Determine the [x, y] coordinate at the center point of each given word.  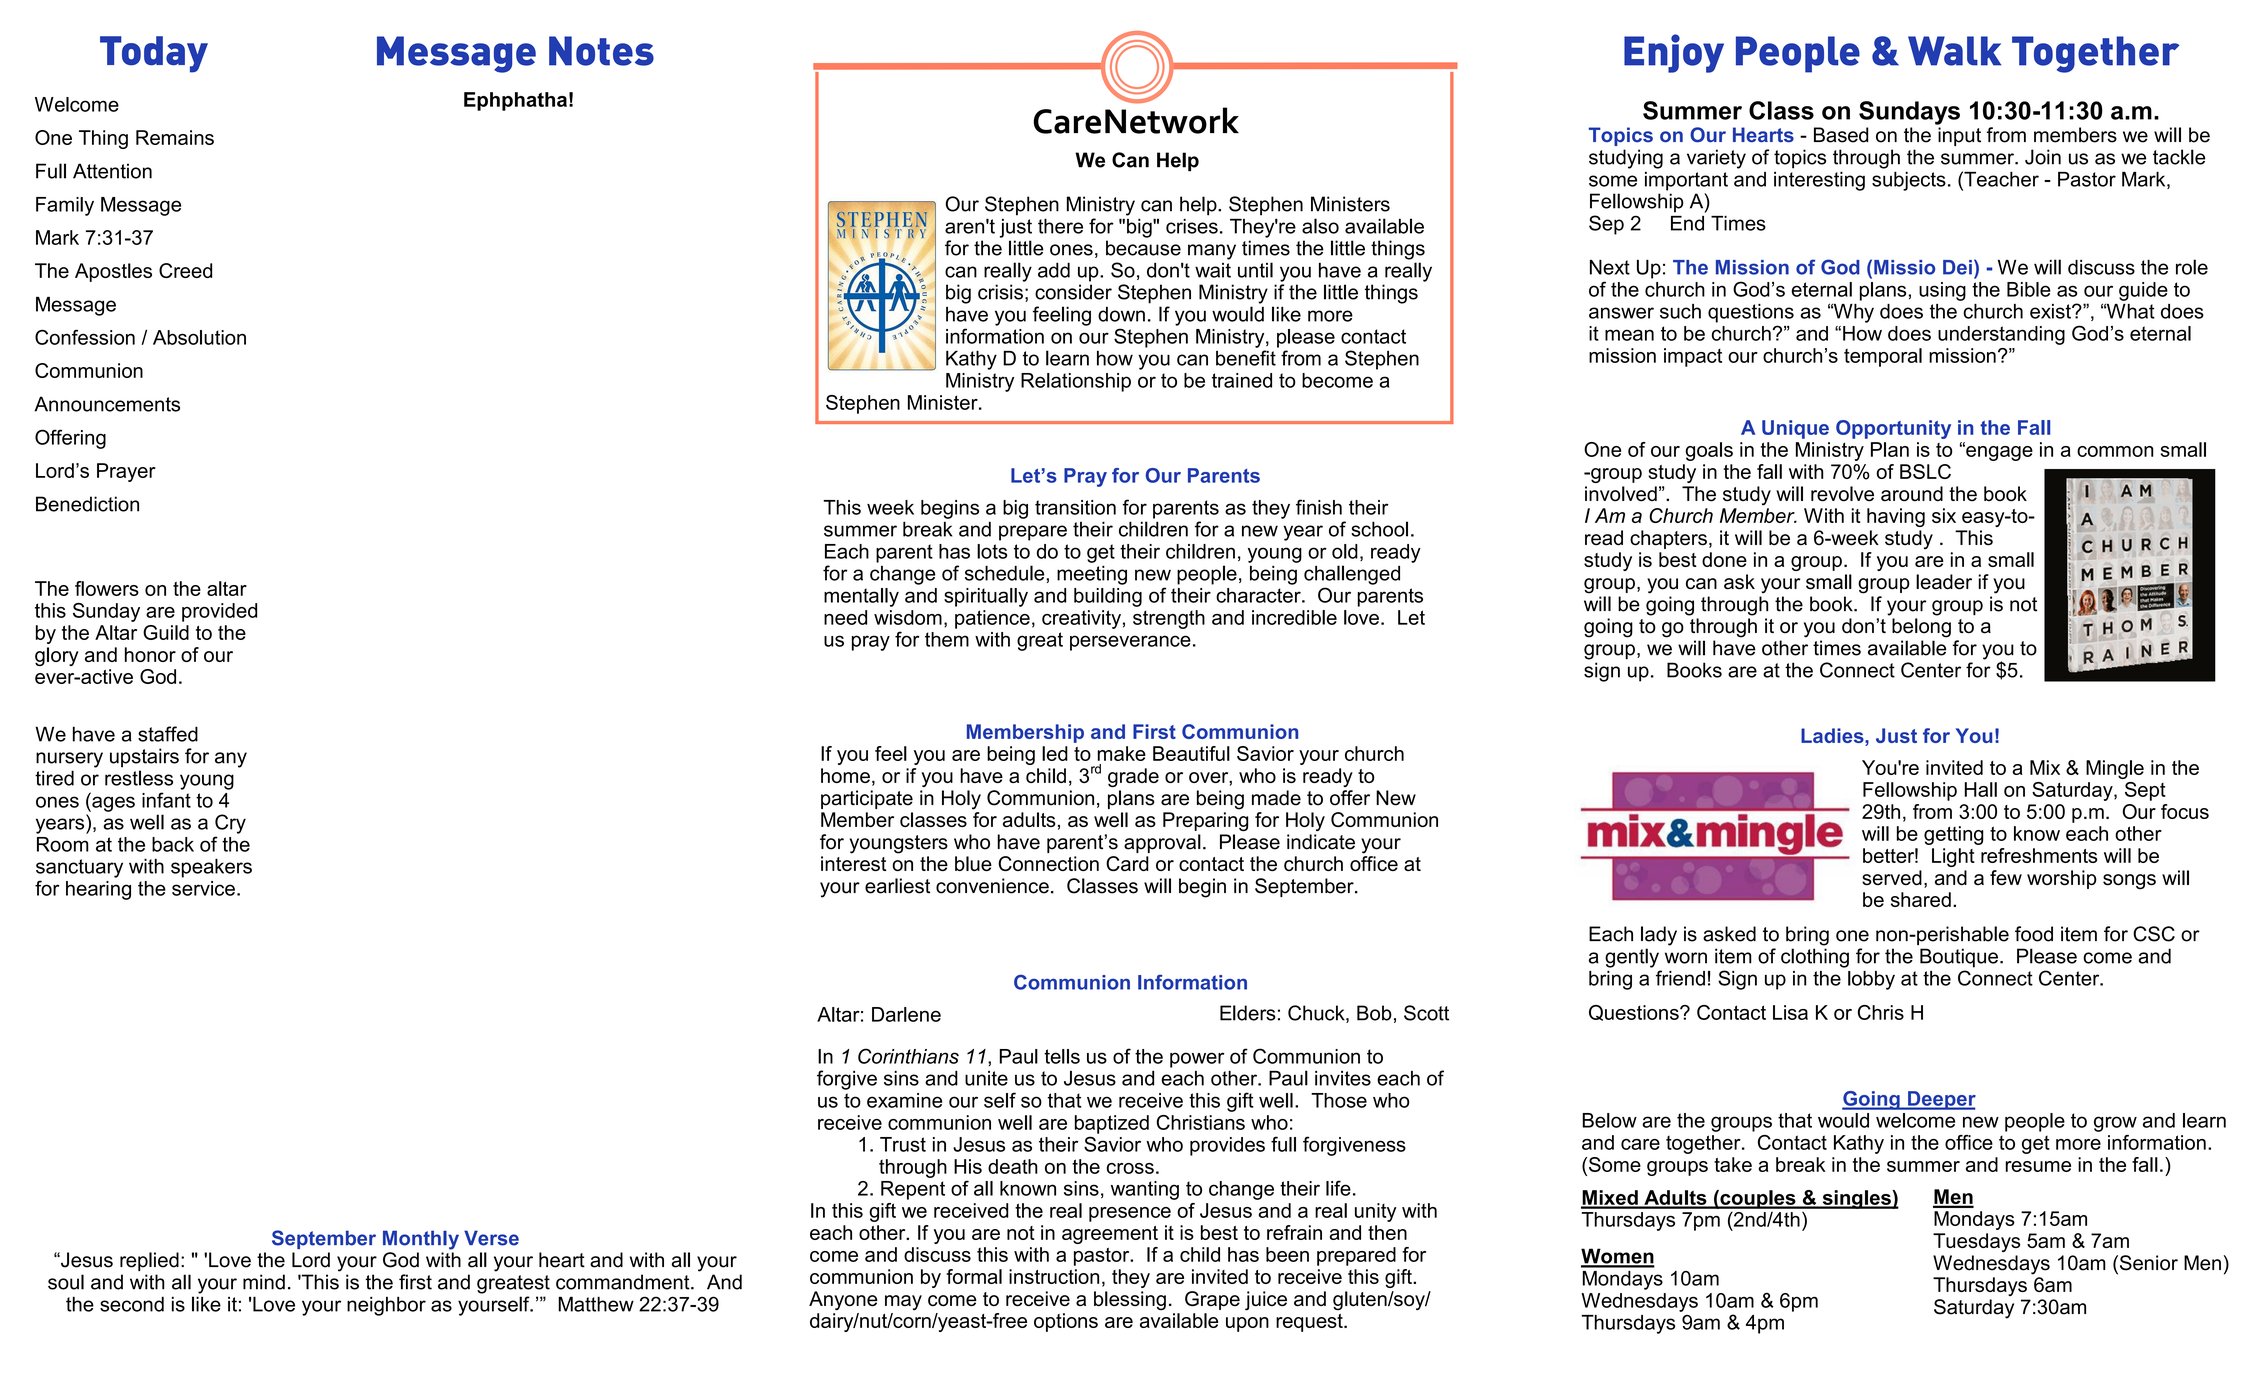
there [1060, 226]
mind [264, 1282]
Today [154, 54]
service [203, 888]
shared [1921, 899]
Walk [1954, 51]
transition [1075, 507]
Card [1127, 863]
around [1912, 494]
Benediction [87, 504]
